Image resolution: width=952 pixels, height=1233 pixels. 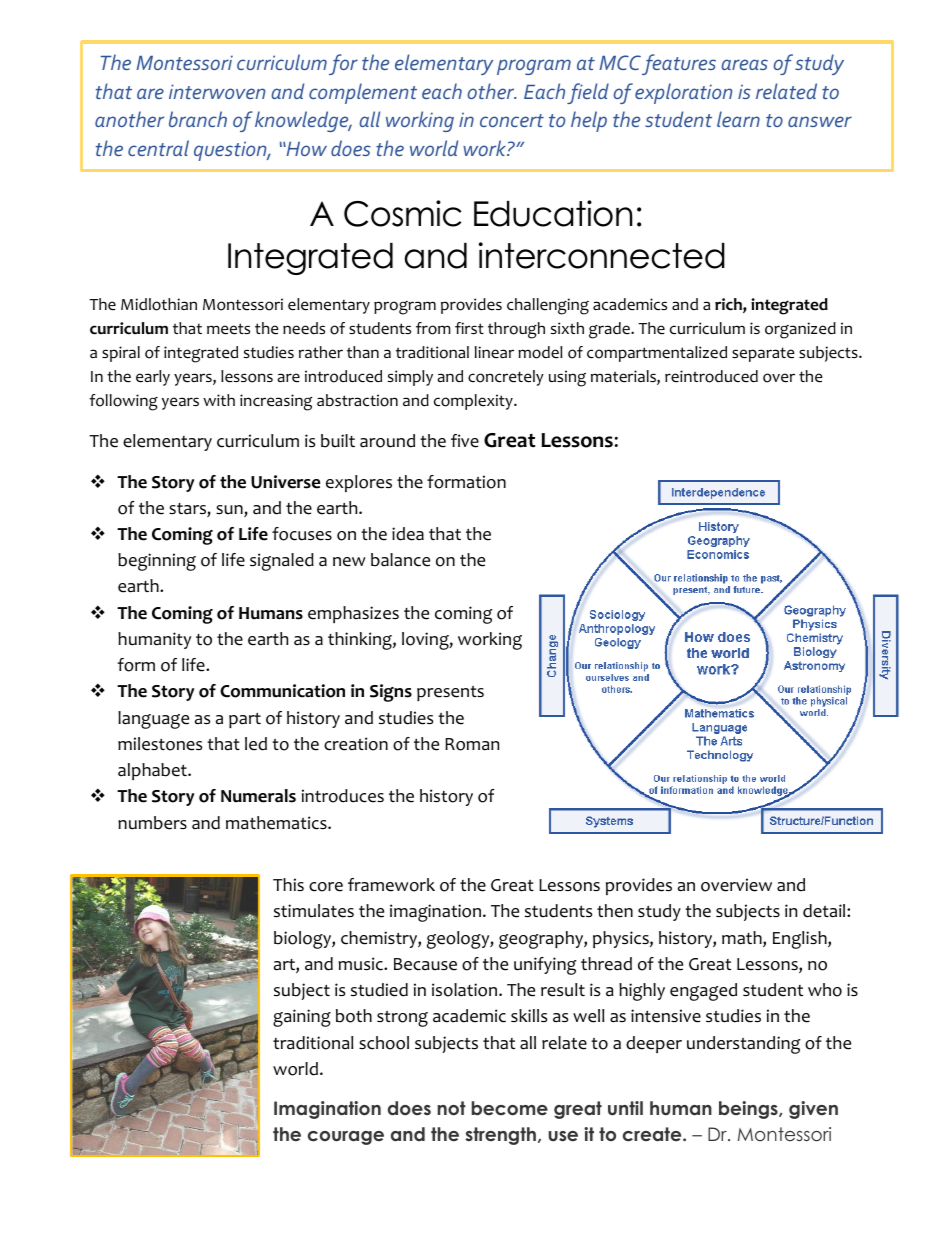 I want to click on balance, so click(x=400, y=560).
